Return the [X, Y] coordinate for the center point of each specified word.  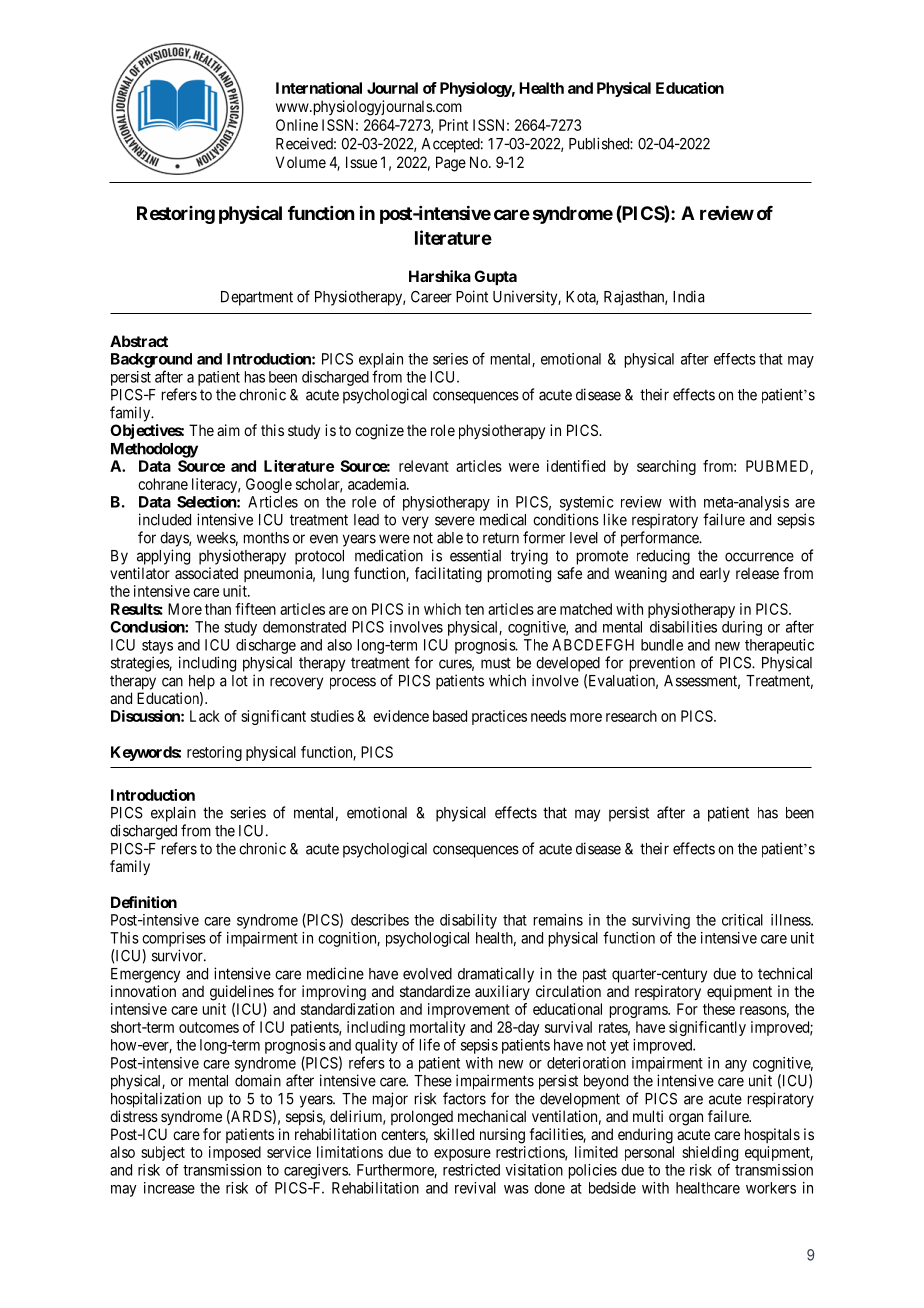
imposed [235, 1153]
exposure [462, 1155]
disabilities [683, 627]
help [202, 682]
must [496, 663]
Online [297, 125]
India [688, 296]
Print [453, 125]
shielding [710, 1155]
